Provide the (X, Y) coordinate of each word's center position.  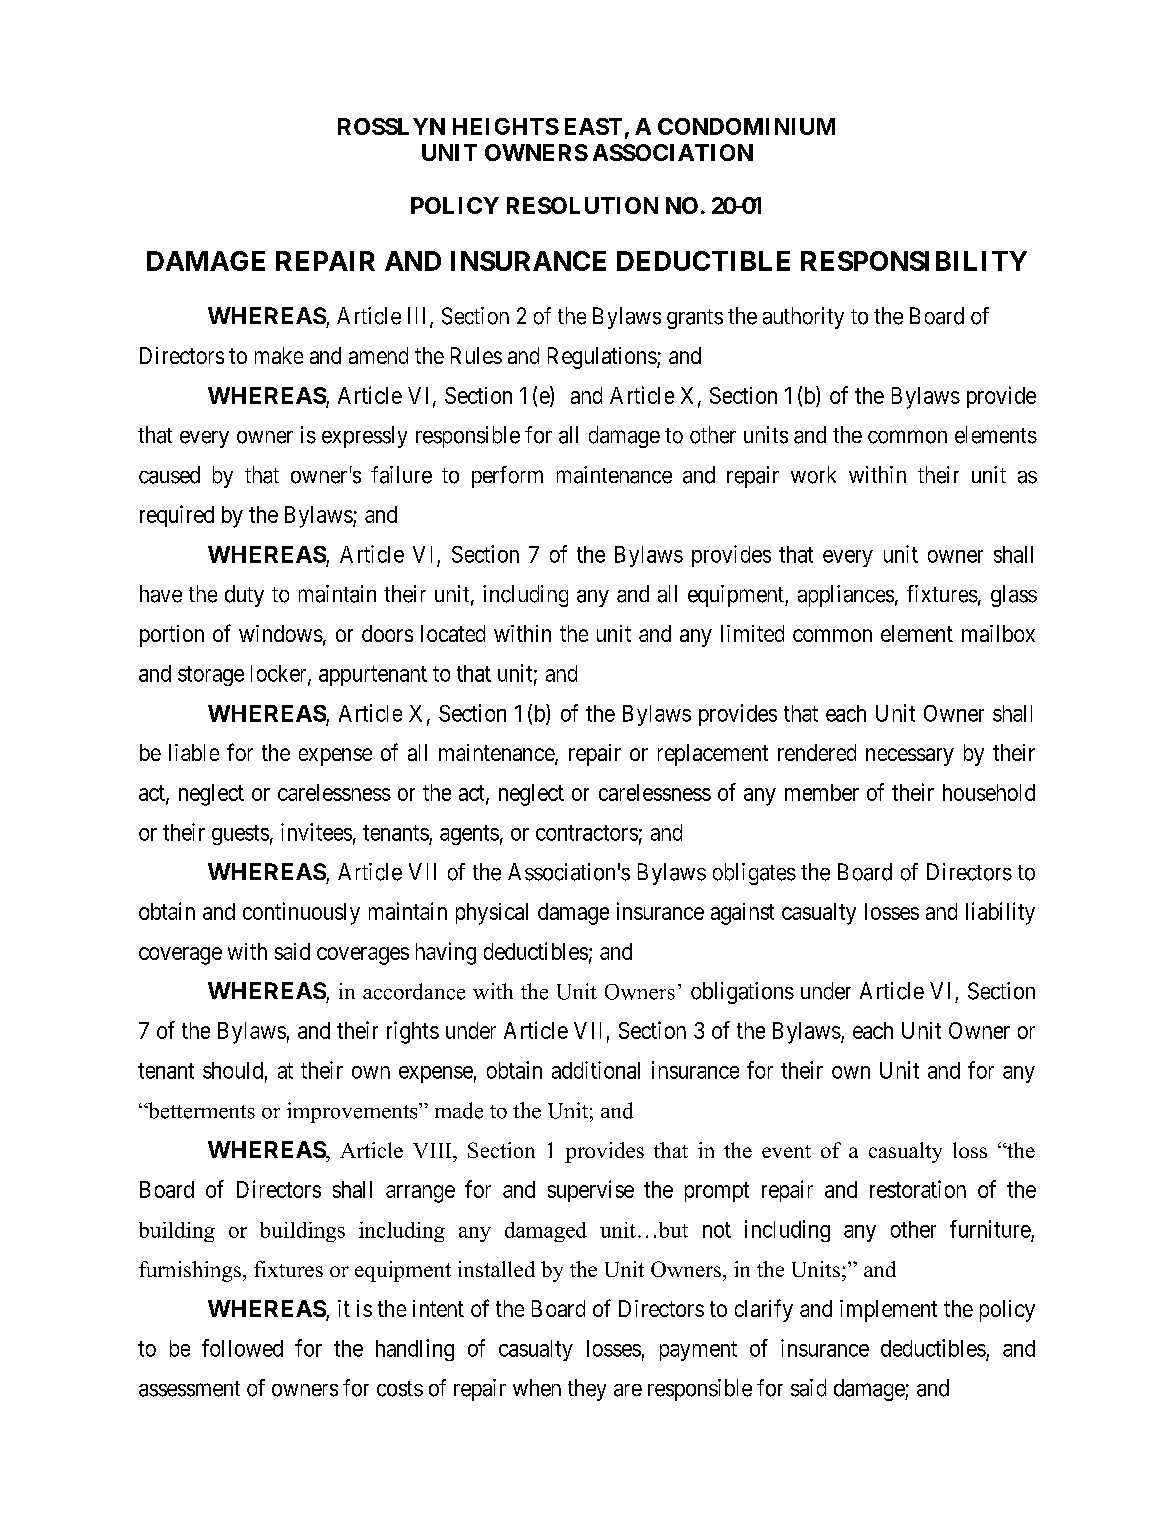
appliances (846, 596)
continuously (301, 913)
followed (242, 1348)
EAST (593, 126)
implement (888, 1311)
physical (492, 914)
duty (244, 596)
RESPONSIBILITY (914, 261)
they (587, 1390)
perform (507, 477)
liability (1000, 913)
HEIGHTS (506, 126)
